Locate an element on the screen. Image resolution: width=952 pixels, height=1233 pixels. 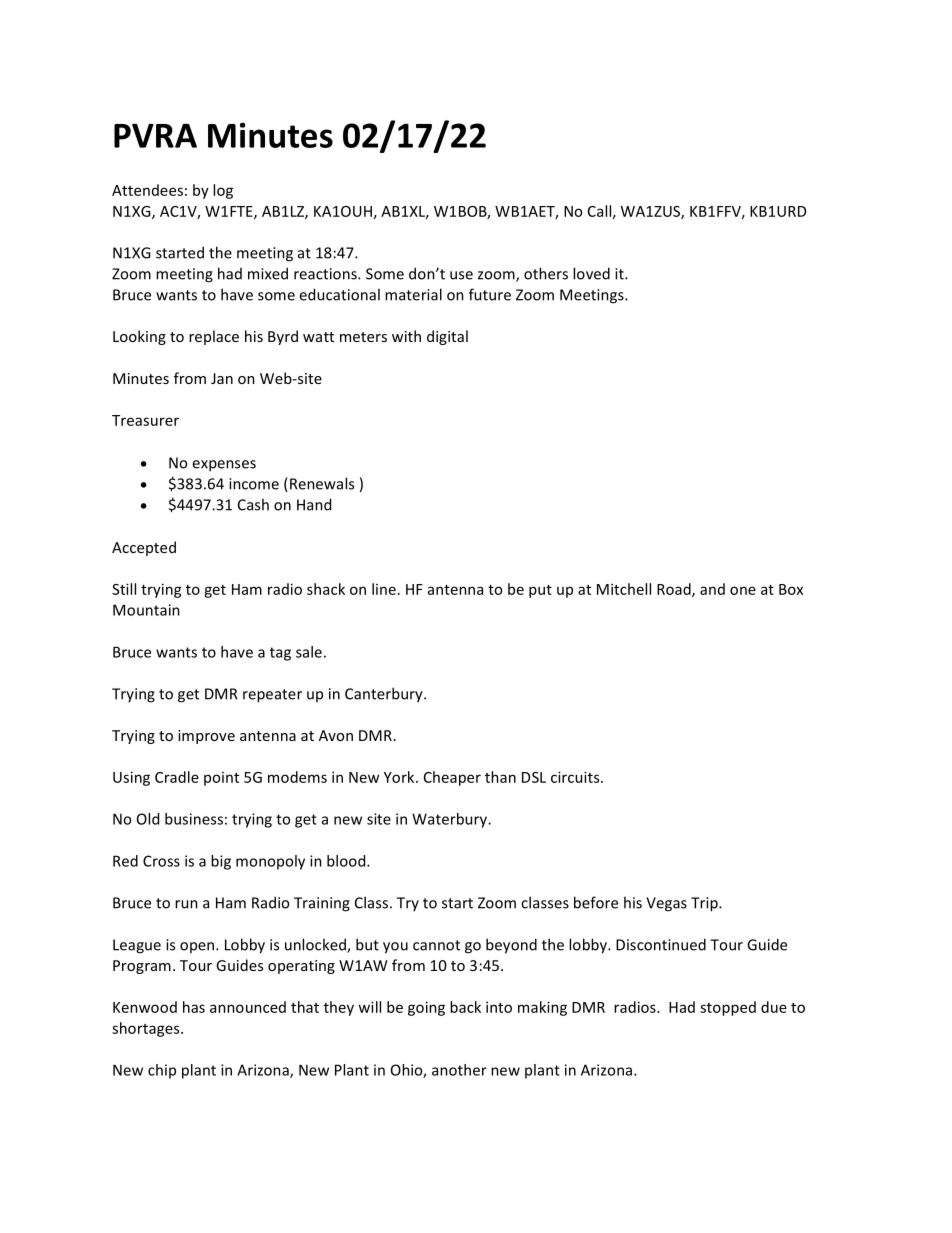
Road is located at coordinates (675, 590).
